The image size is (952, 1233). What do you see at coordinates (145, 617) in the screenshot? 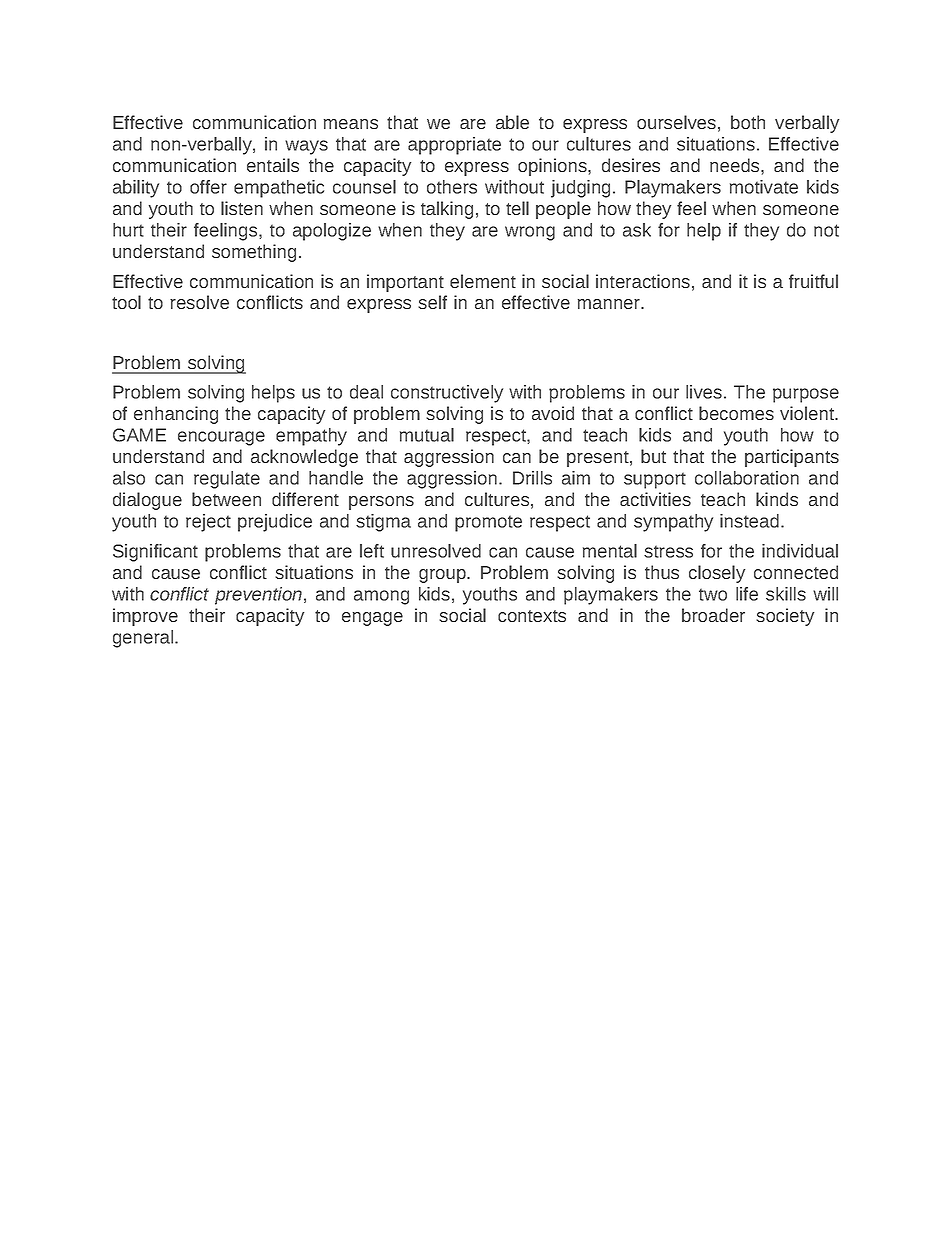
I see `improve` at bounding box center [145, 617].
